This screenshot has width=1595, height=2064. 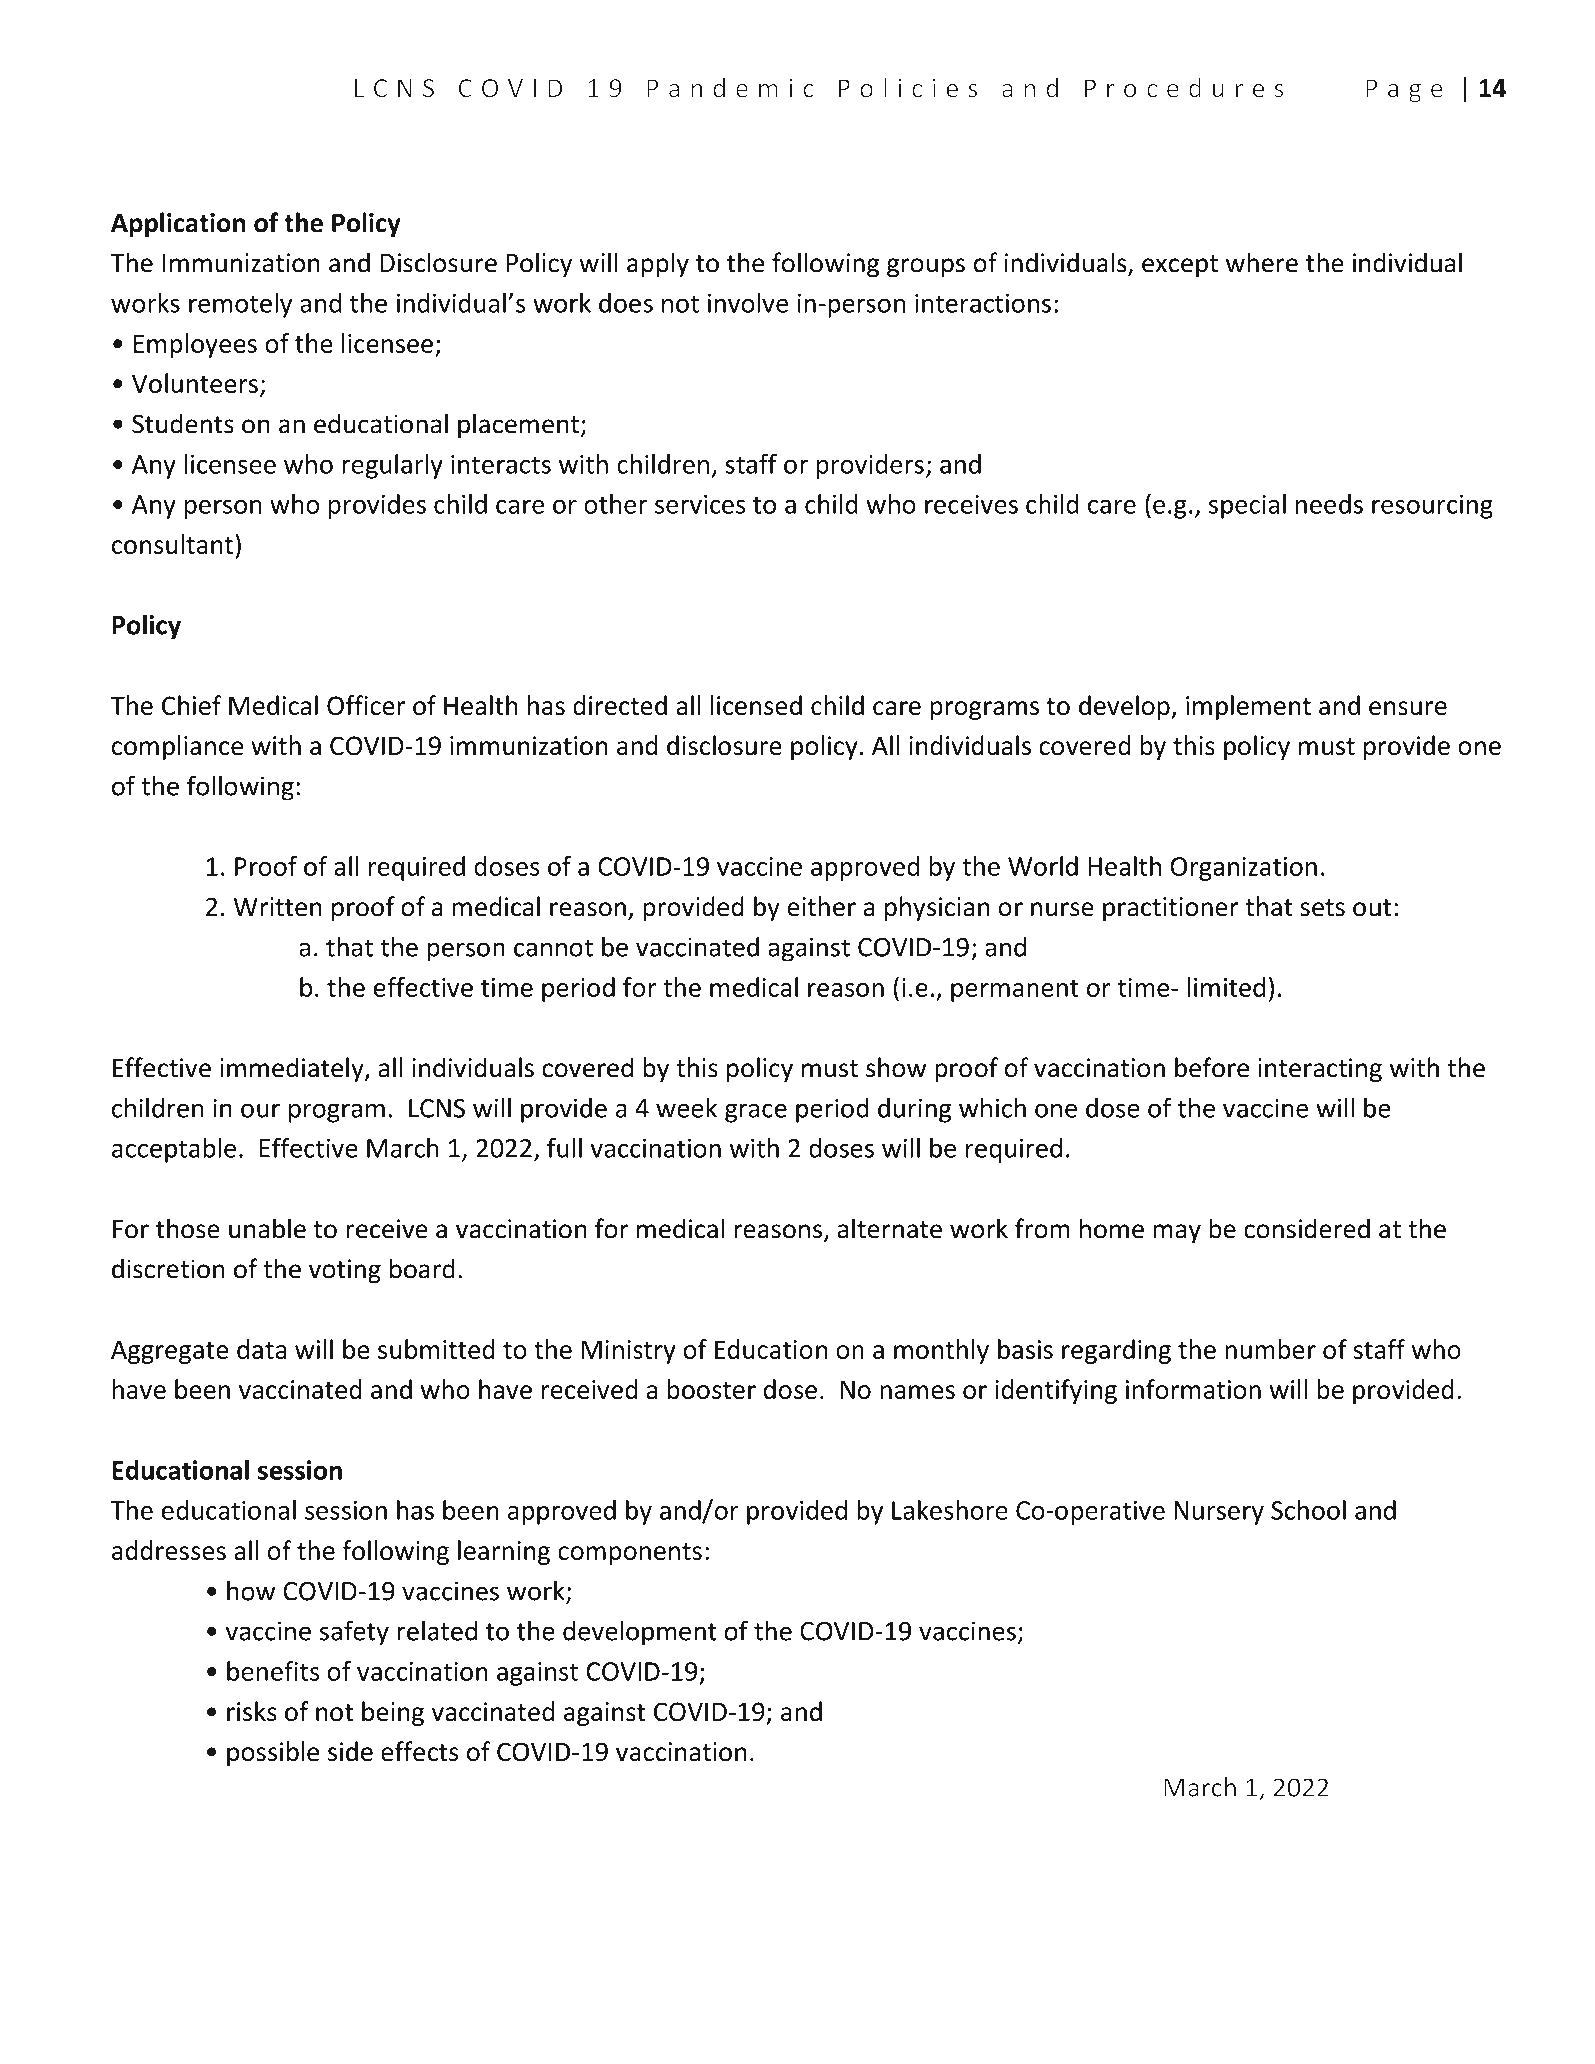 What do you see at coordinates (1262, 262) in the screenshot?
I see `where` at bounding box center [1262, 262].
